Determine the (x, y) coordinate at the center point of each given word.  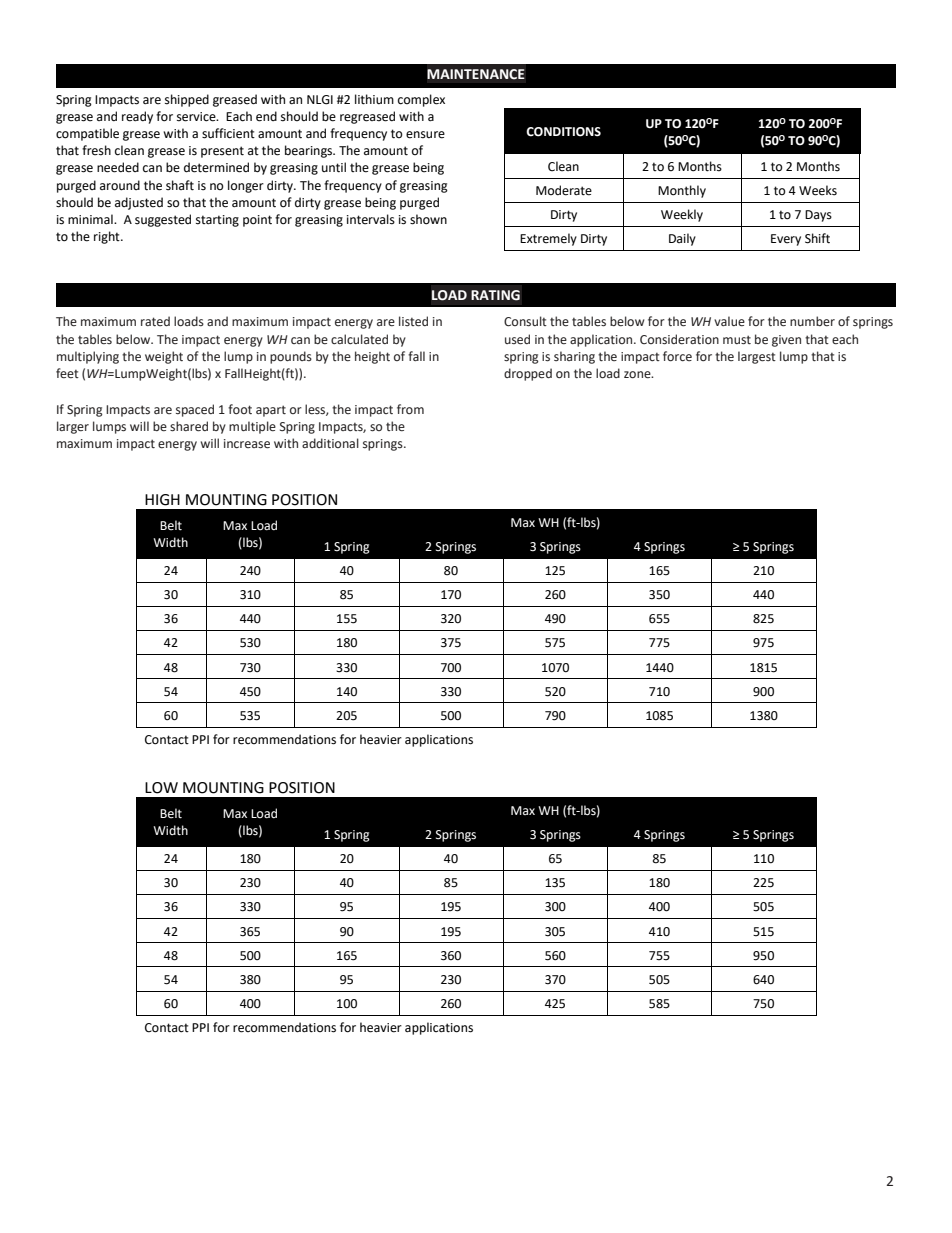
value (729, 321)
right (108, 237)
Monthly (682, 191)
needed (118, 167)
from (410, 409)
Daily (682, 239)
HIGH (162, 500)
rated (155, 321)
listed (413, 321)
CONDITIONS (563, 132)
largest (757, 357)
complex (421, 100)
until (334, 167)
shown (428, 219)
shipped (187, 100)
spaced (195, 410)
